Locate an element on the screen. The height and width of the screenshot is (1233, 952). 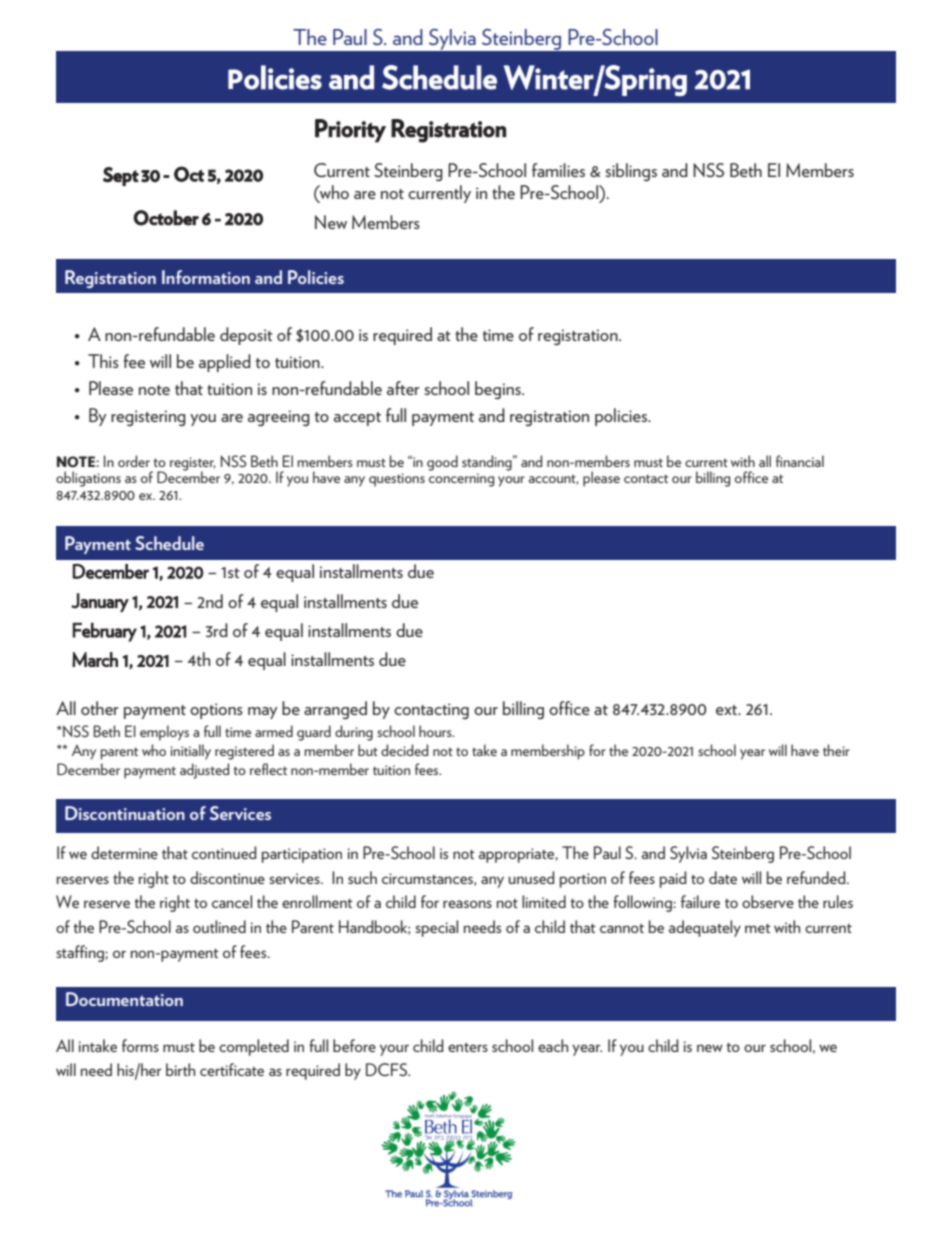
January is located at coordinates (100, 602).
